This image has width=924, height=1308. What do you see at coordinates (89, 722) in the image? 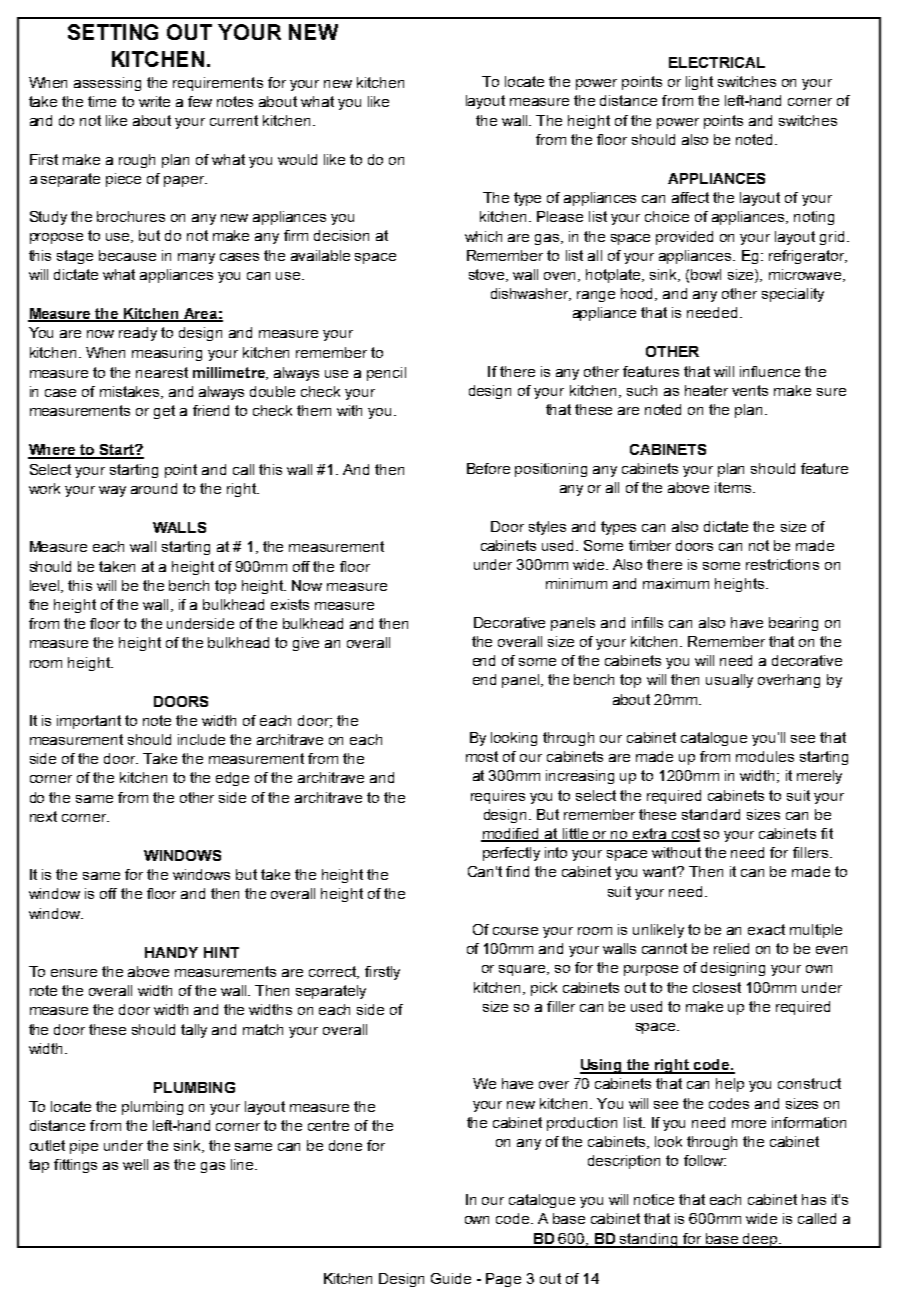
I see `important` at bounding box center [89, 722].
